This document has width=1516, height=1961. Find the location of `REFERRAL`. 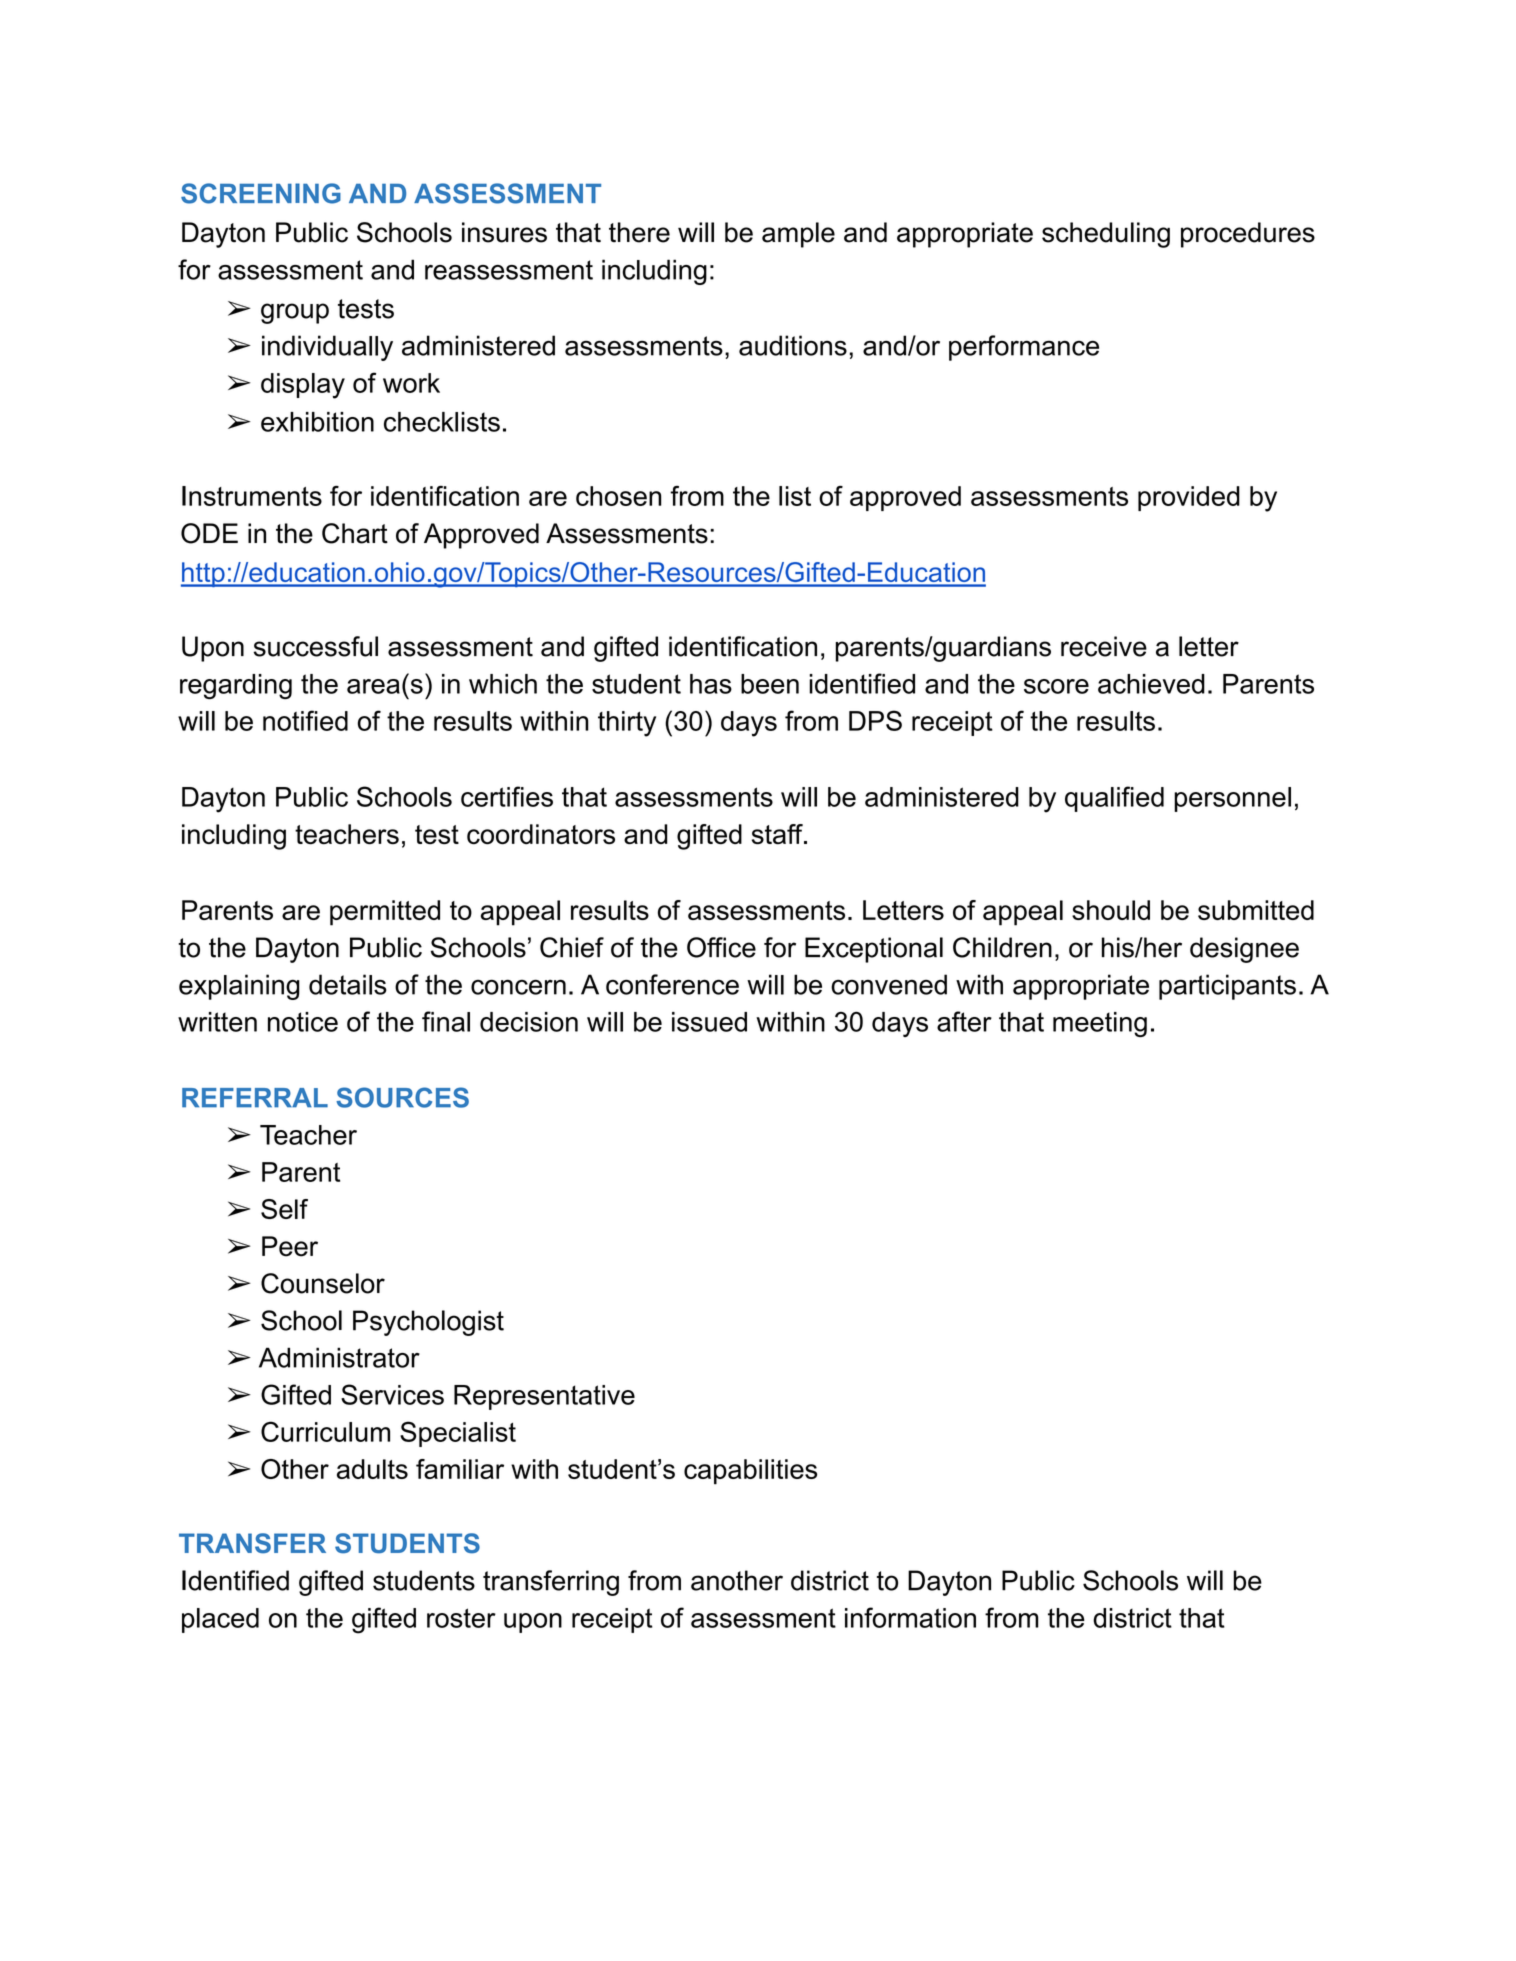

REFERRAL is located at coordinates (255, 1098).
